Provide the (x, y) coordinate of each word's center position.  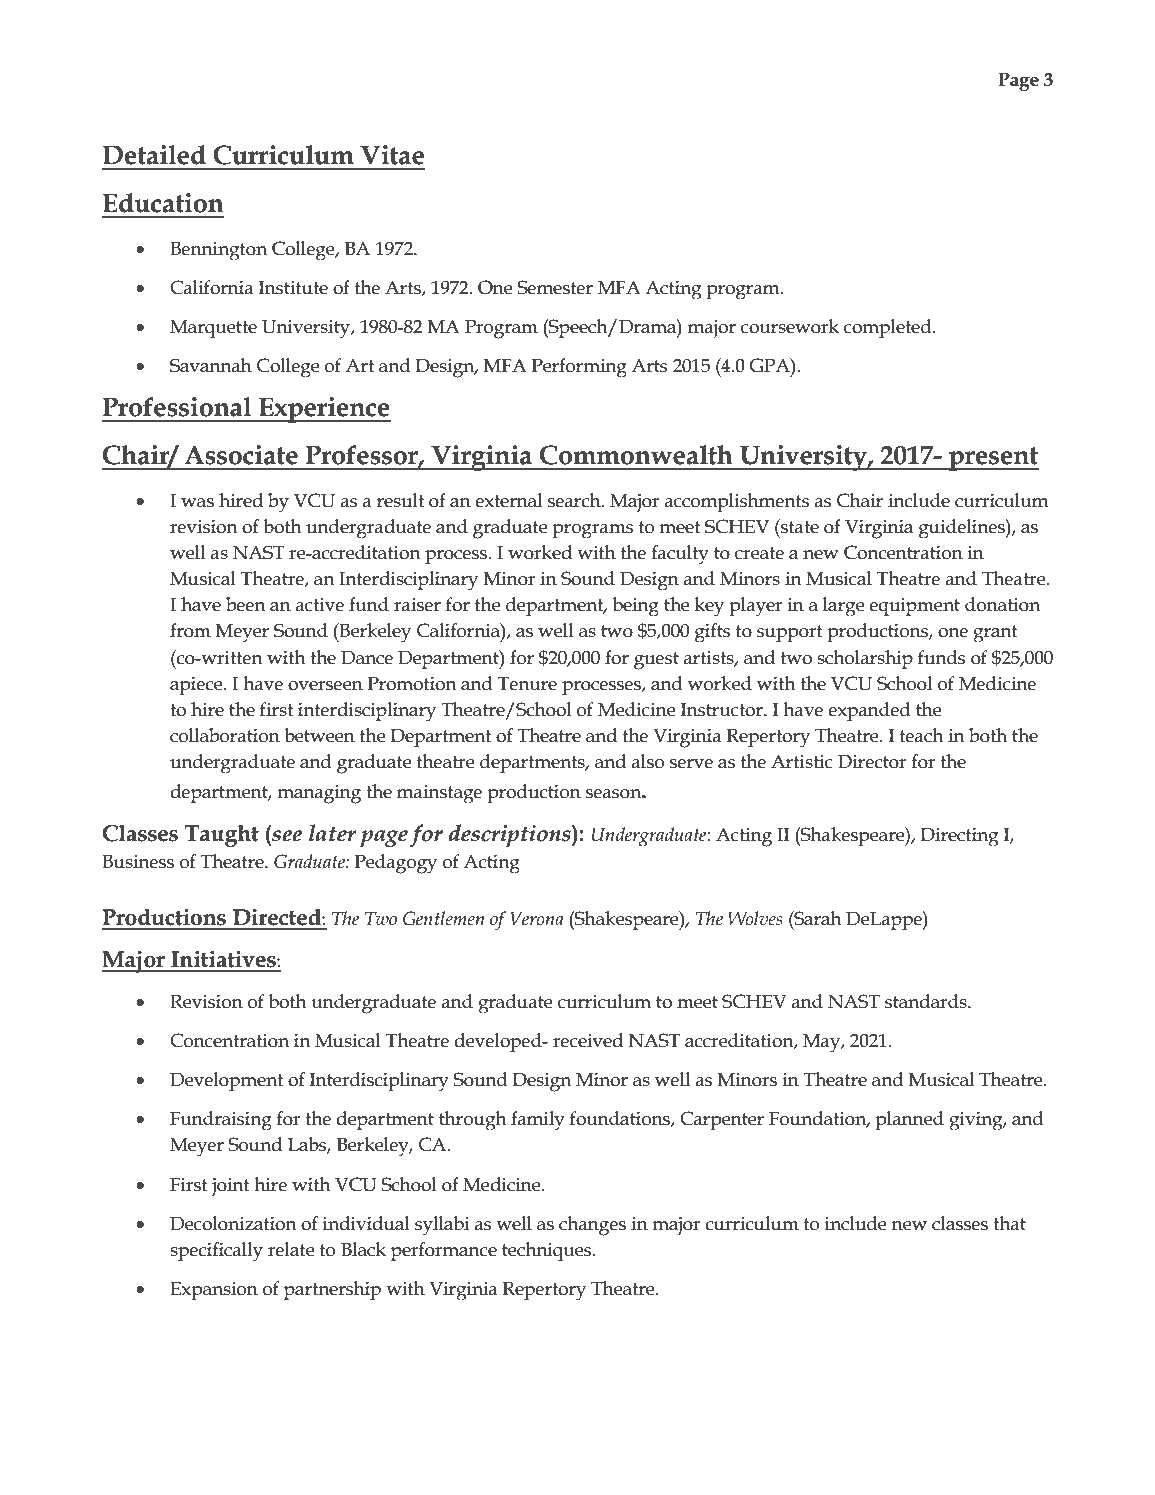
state (799, 526)
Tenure (527, 684)
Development (226, 1081)
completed (889, 328)
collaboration (225, 735)
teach (922, 735)
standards (927, 1001)
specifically (216, 1252)
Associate (241, 455)
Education (163, 203)
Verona (537, 919)
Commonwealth (636, 455)
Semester (555, 287)
